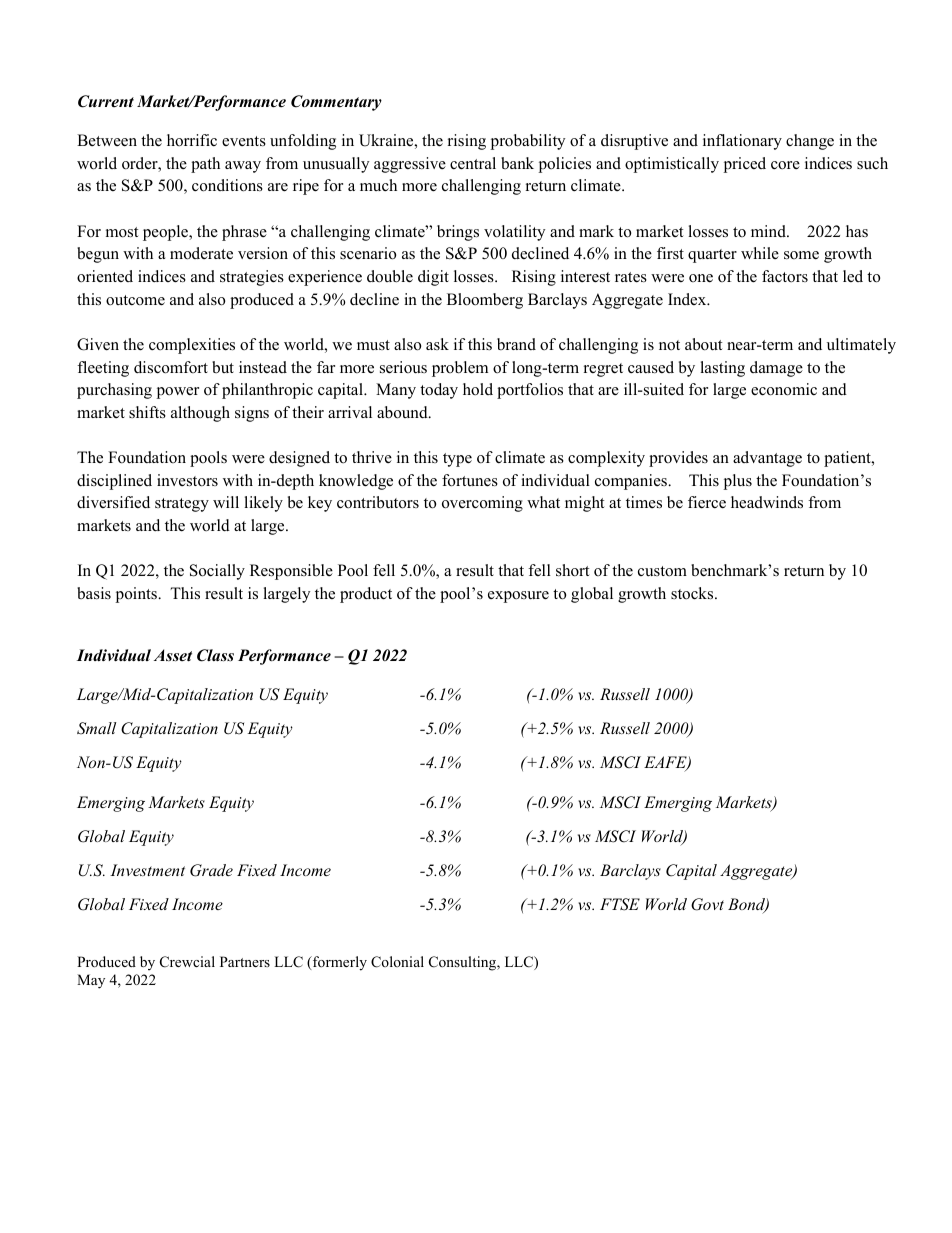 This screenshot has width=952, height=1233. Describe the element at coordinates (192, 140) in the screenshot. I see `horrific` at that location.
